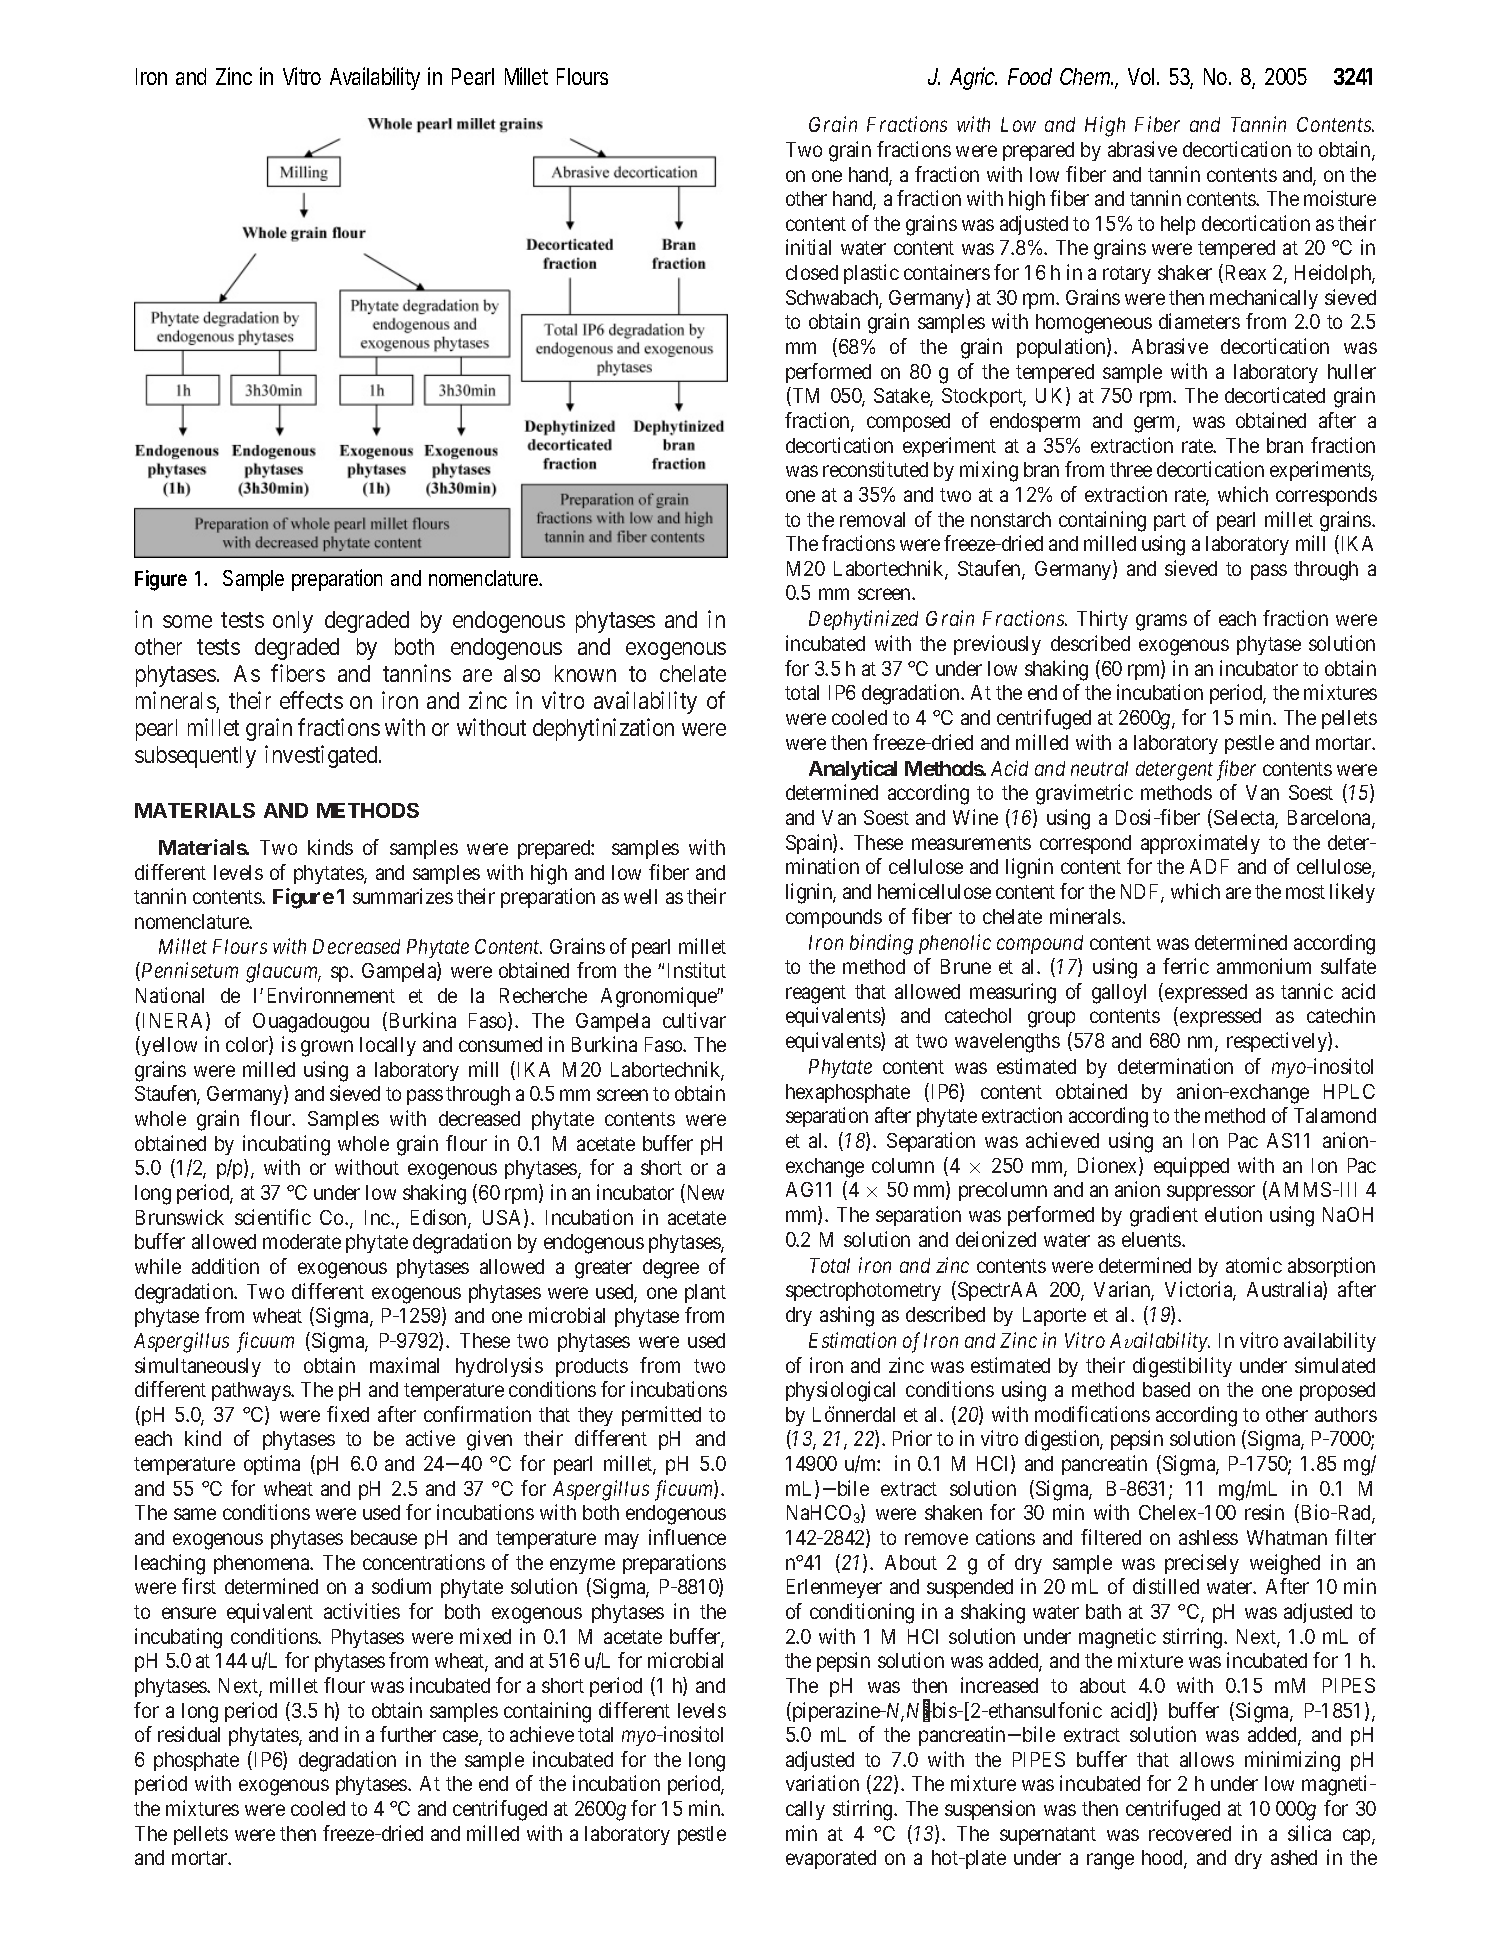  Describe the element at coordinates (1190, 1833) in the page. I see `recovered` at that location.
